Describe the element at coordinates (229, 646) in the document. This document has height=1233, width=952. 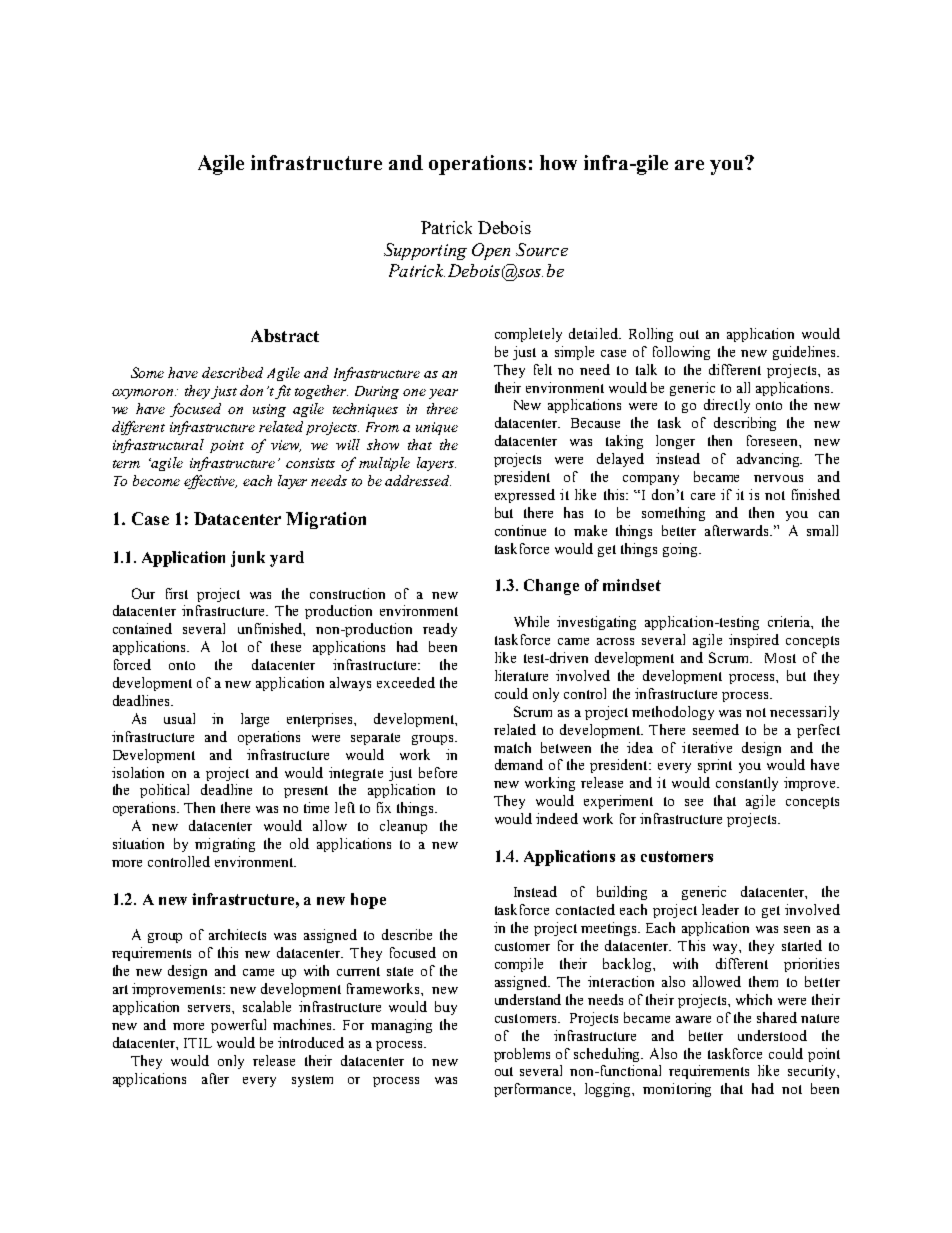
I see `lot` at that location.
